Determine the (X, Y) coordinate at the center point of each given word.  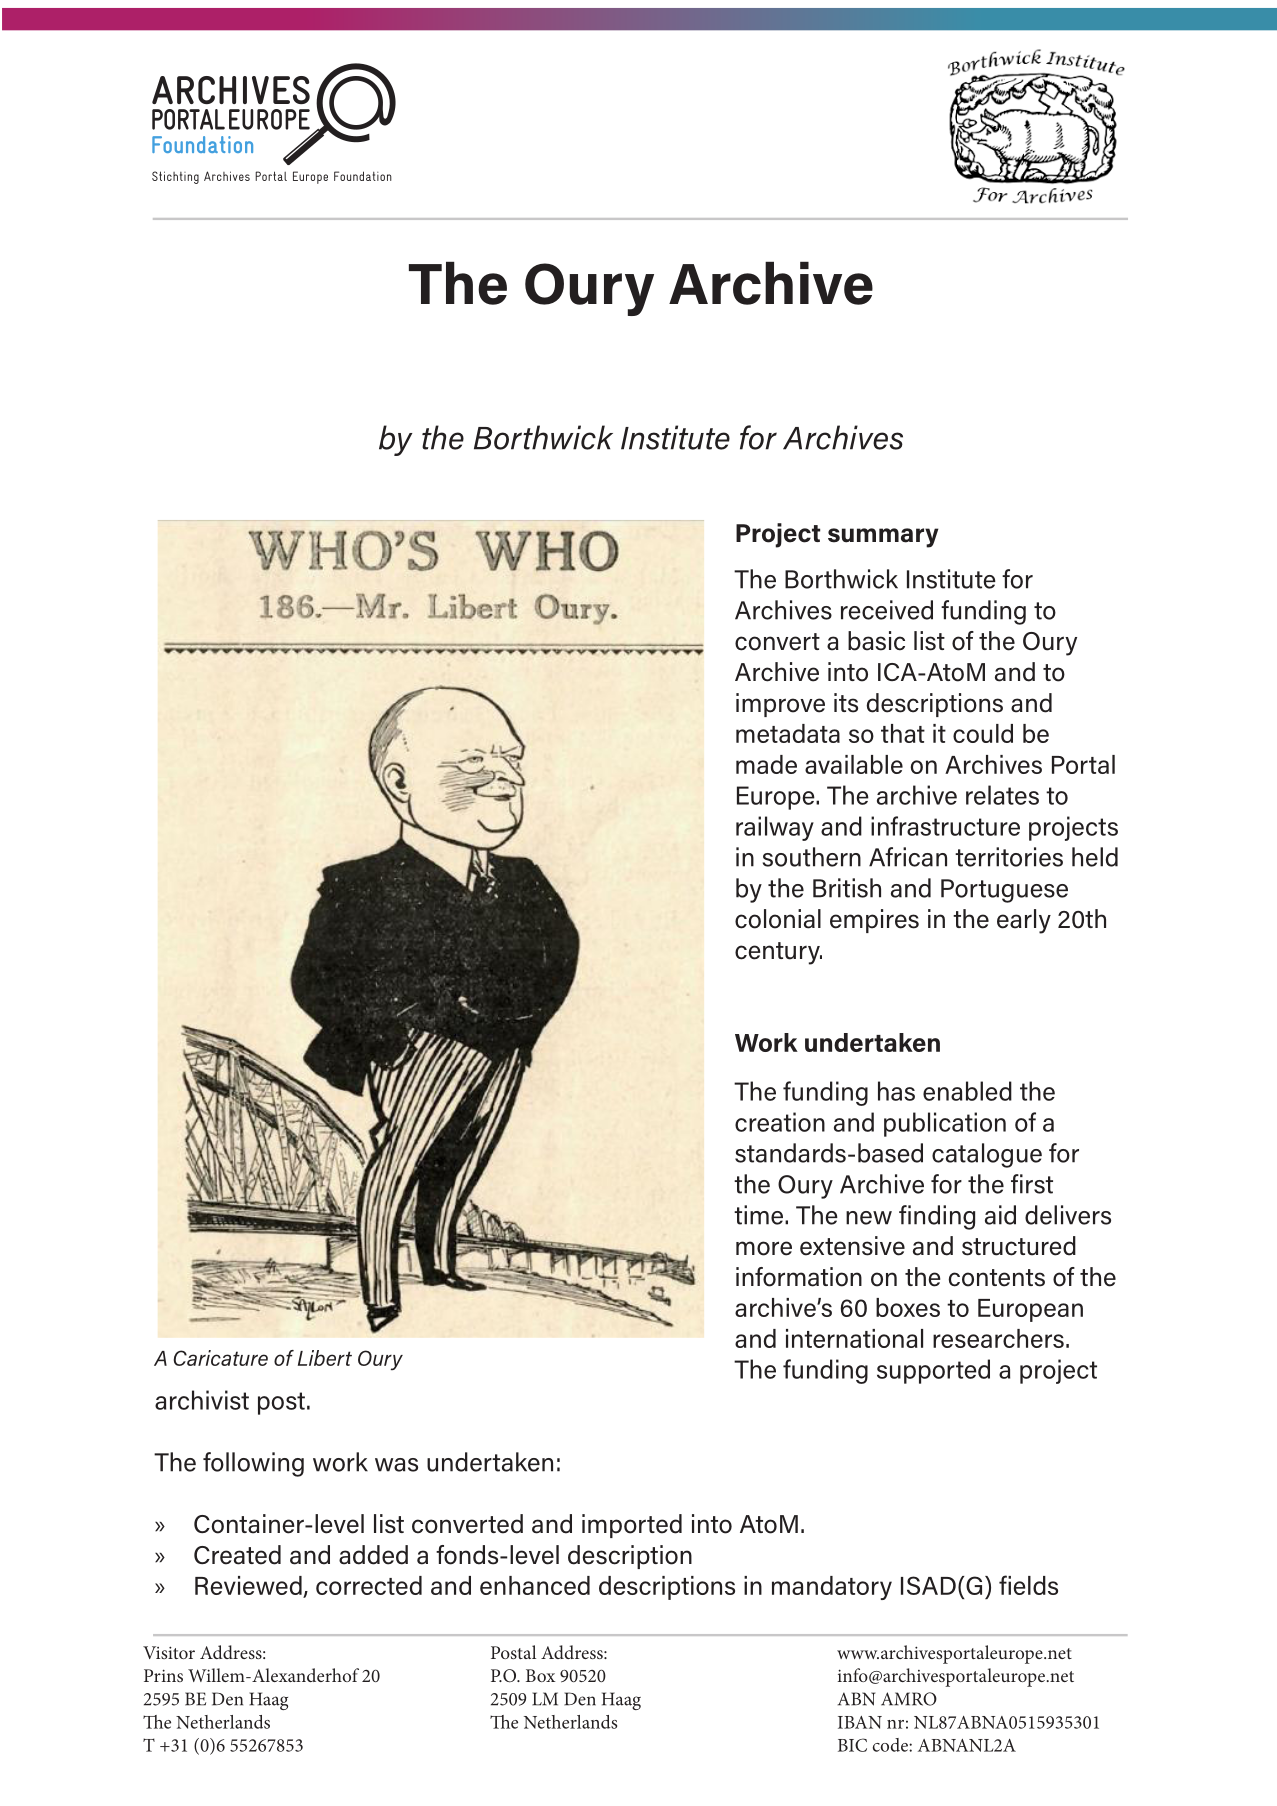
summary (883, 538)
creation (780, 1122)
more (764, 1248)
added (373, 1555)
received (887, 610)
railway (775, 828)
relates (1002, 795)
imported (632, 1526)
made (766, 764)
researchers (998, 1338)
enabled (967, 1091)
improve (780, 705)
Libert (325, 1358)
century (778, 953)
